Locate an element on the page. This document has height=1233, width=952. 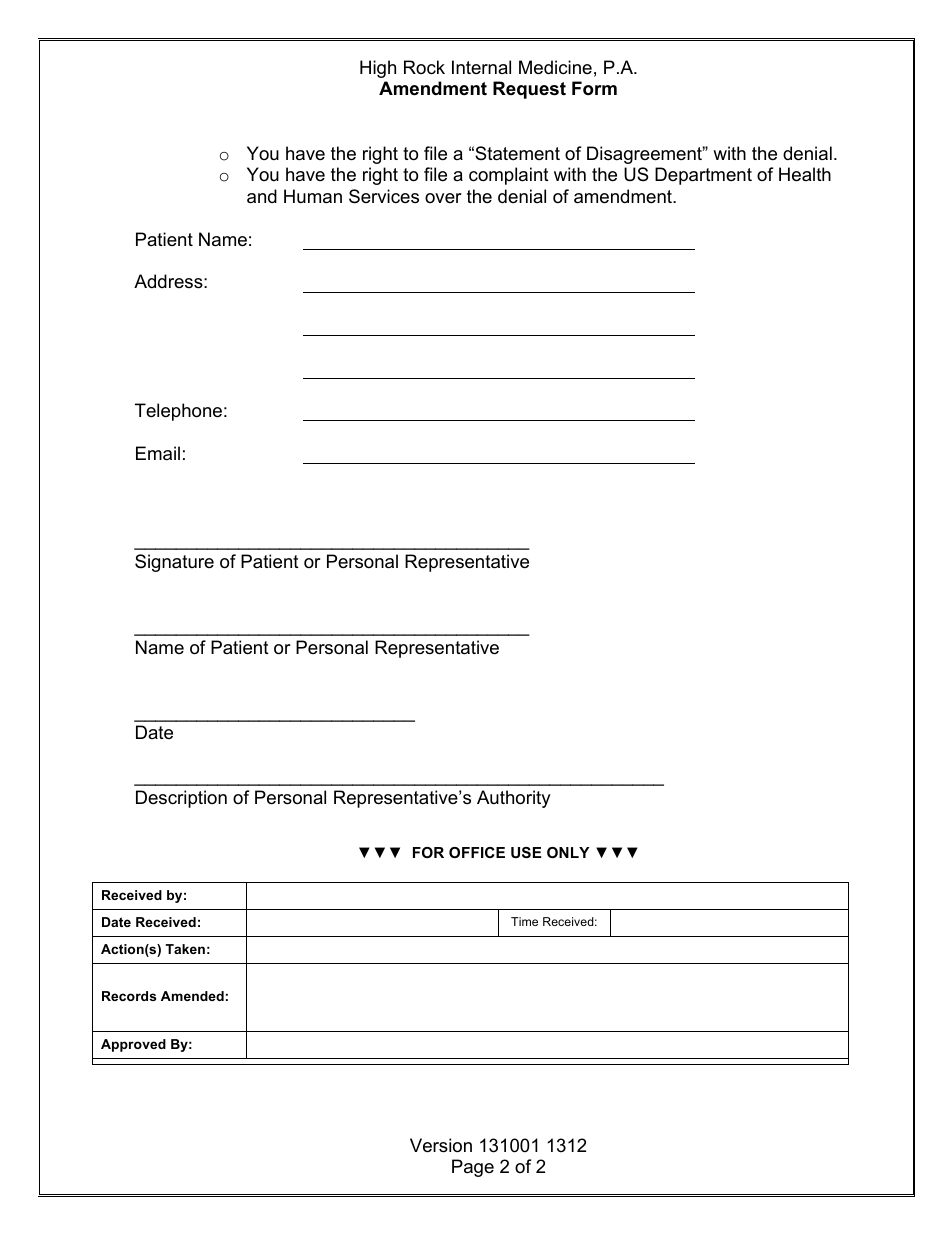
OFFICE is located at coordinates (477, 852).
